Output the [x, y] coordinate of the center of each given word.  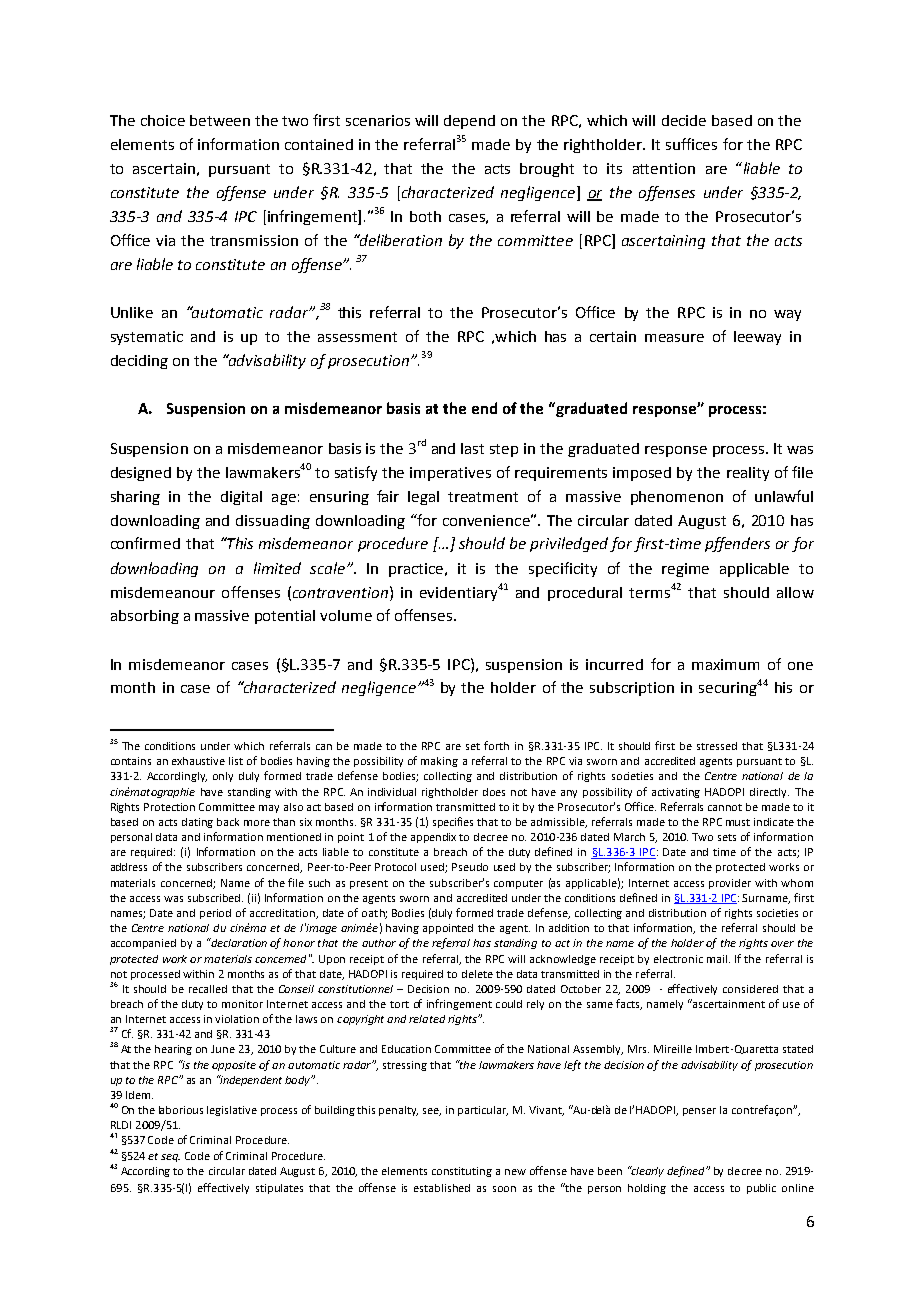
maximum [725, 664]
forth [496, 745]
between [220, 120]
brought [547, 170]
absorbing [145, 617]
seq [170, 1158]
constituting [462, 1172]
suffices [691, 144]
